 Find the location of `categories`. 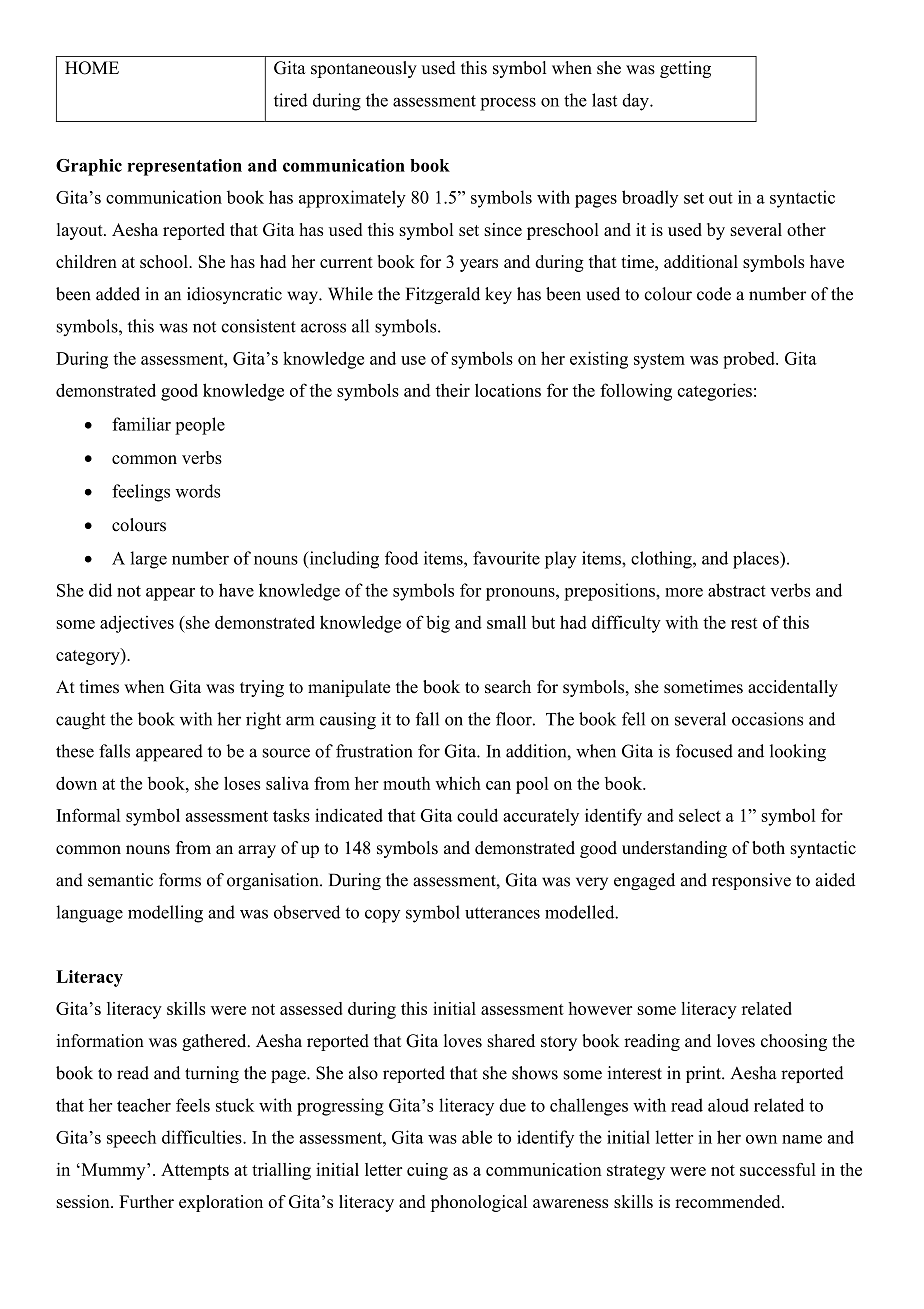

categories is located at coordinates (714, 392).
